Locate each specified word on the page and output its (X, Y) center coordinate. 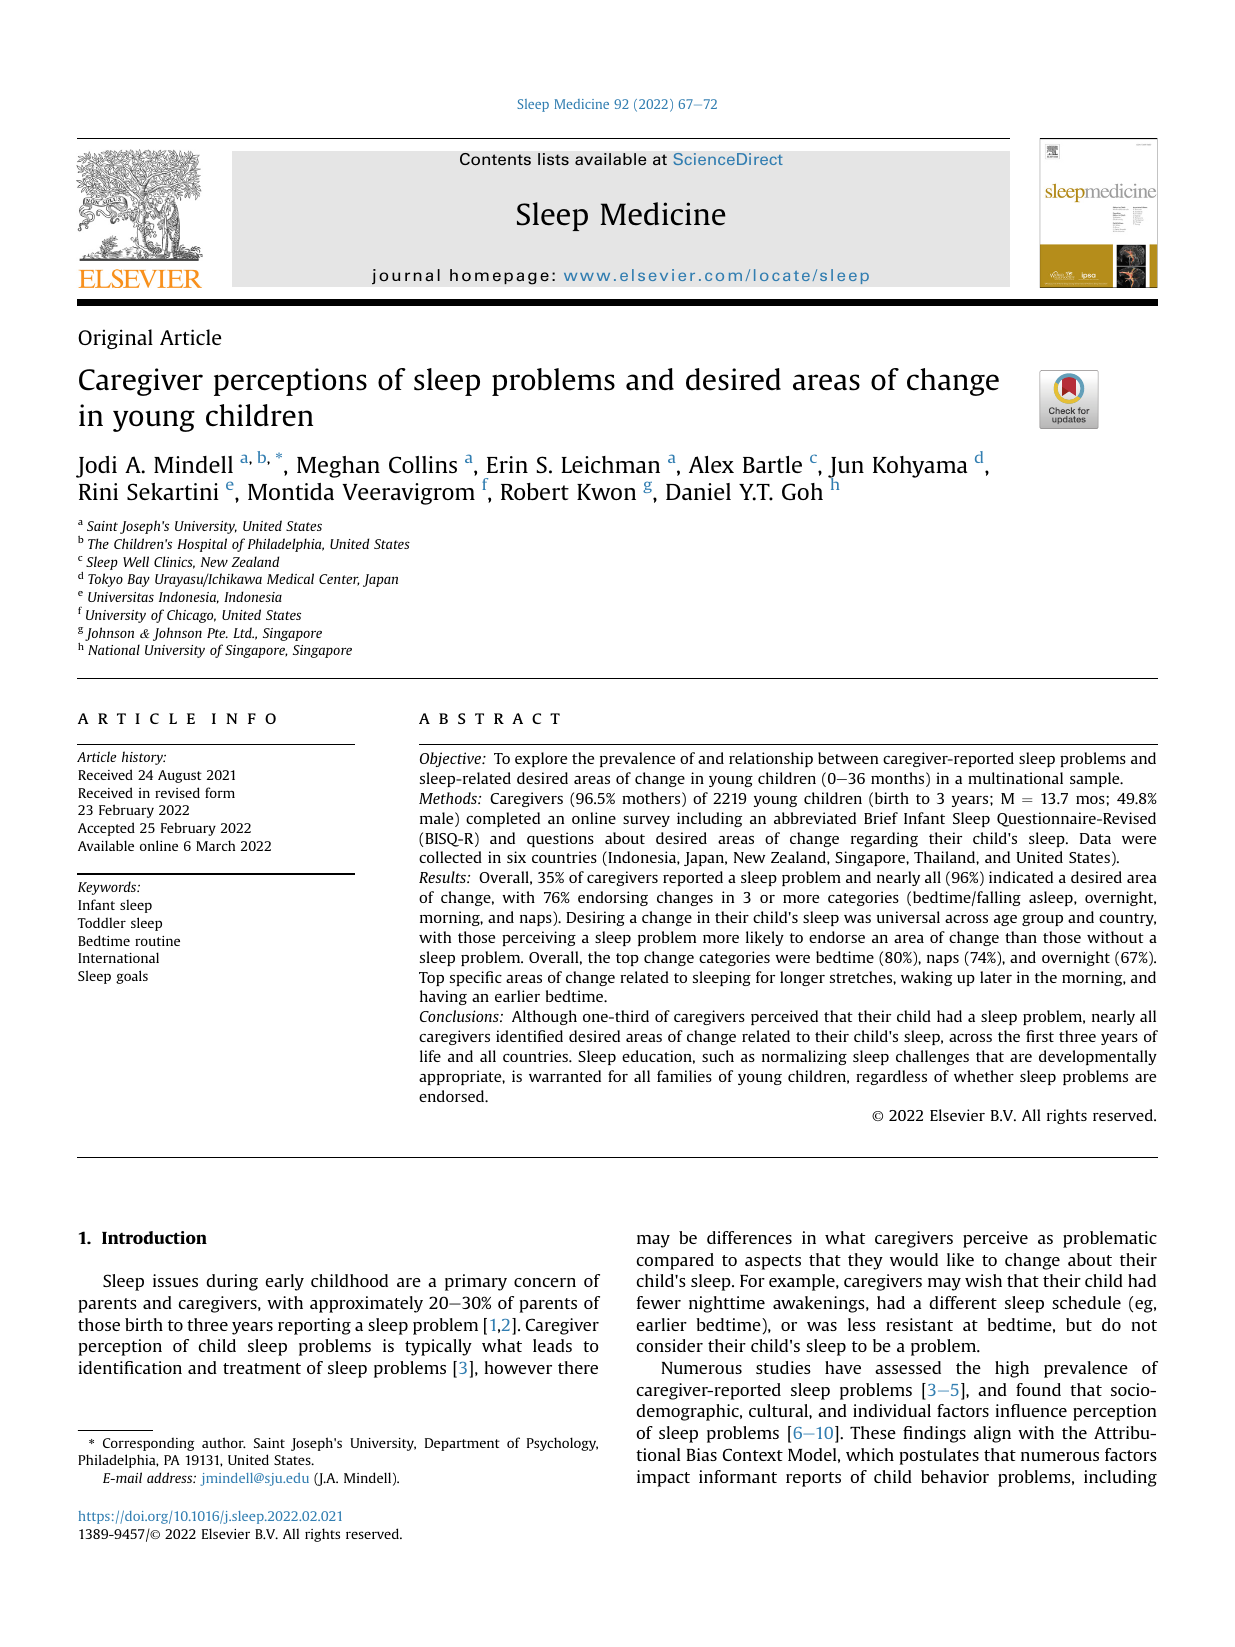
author (224, 1442)
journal (406, 277)
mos (1091, 800)
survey (646, 821)
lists (553, 159)
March (215, 845)
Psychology (562, 1444)
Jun (846, 469)
